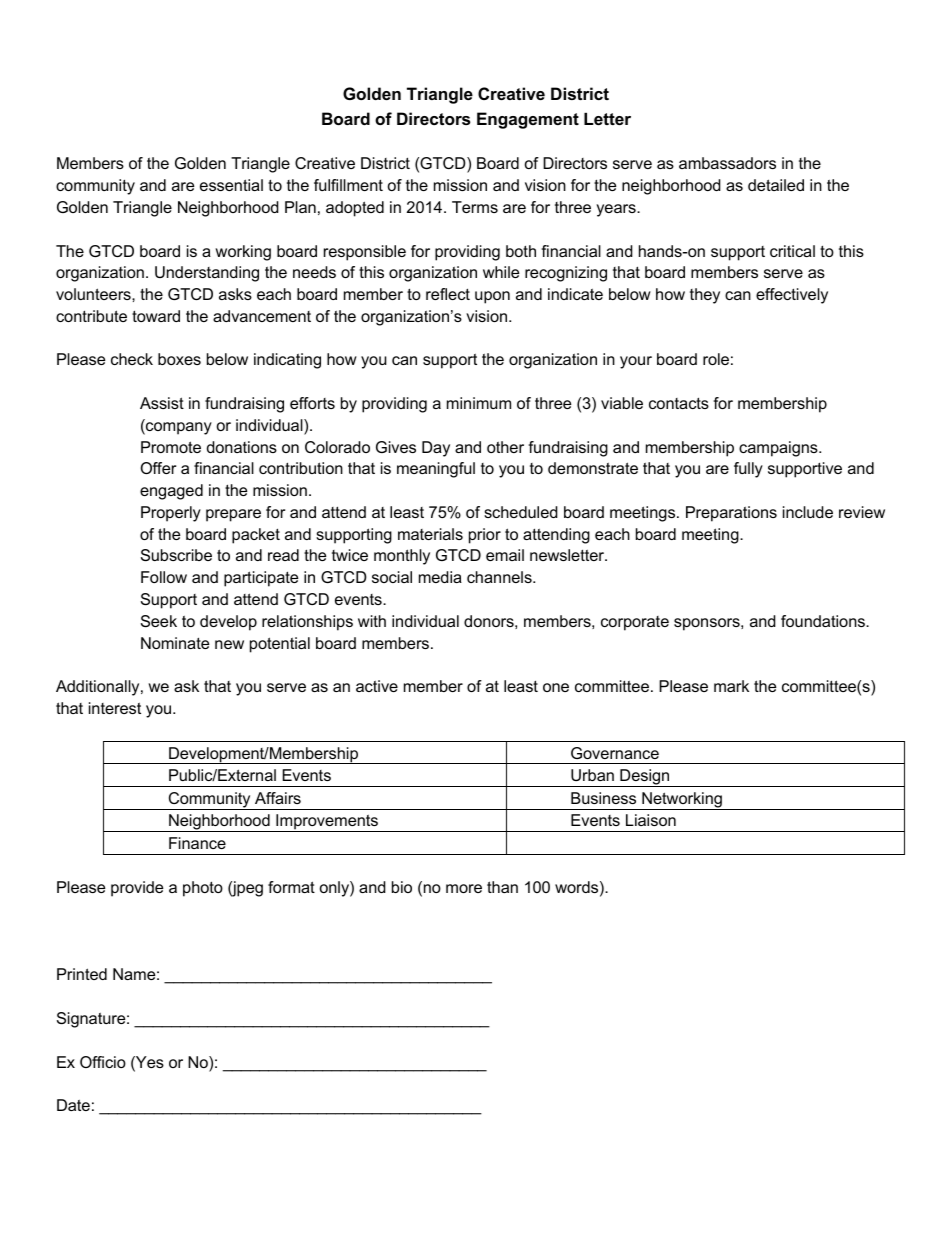 This page has width=952, height=1233. Describe the element at coordinates (528, 120) in the page. I see `Engagement` at that location.
